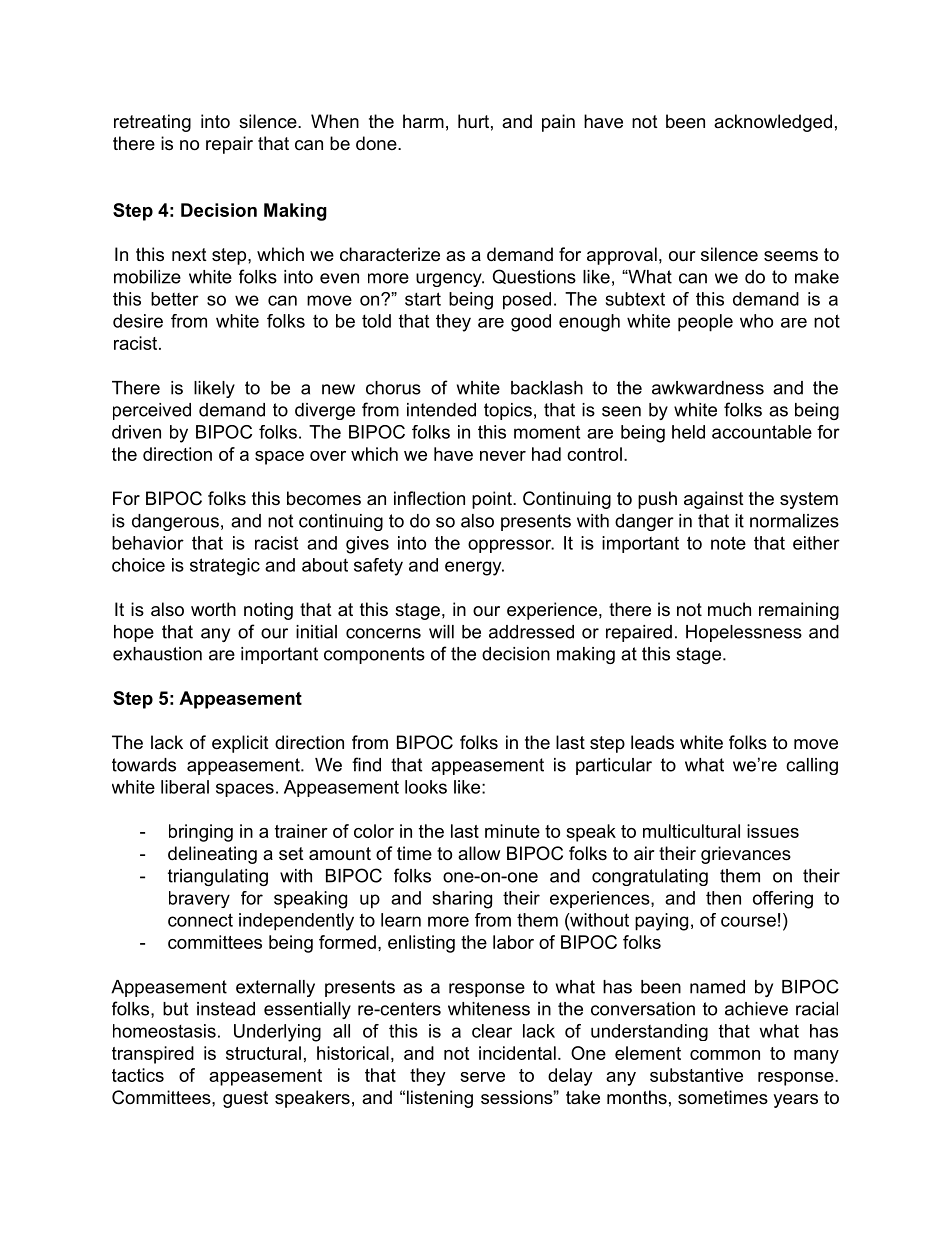 The image size is (952, 1233). What do you see at coordinates (245, 1099) in the screenshot?
I see `guest` at bounding box center [245, 1099].
